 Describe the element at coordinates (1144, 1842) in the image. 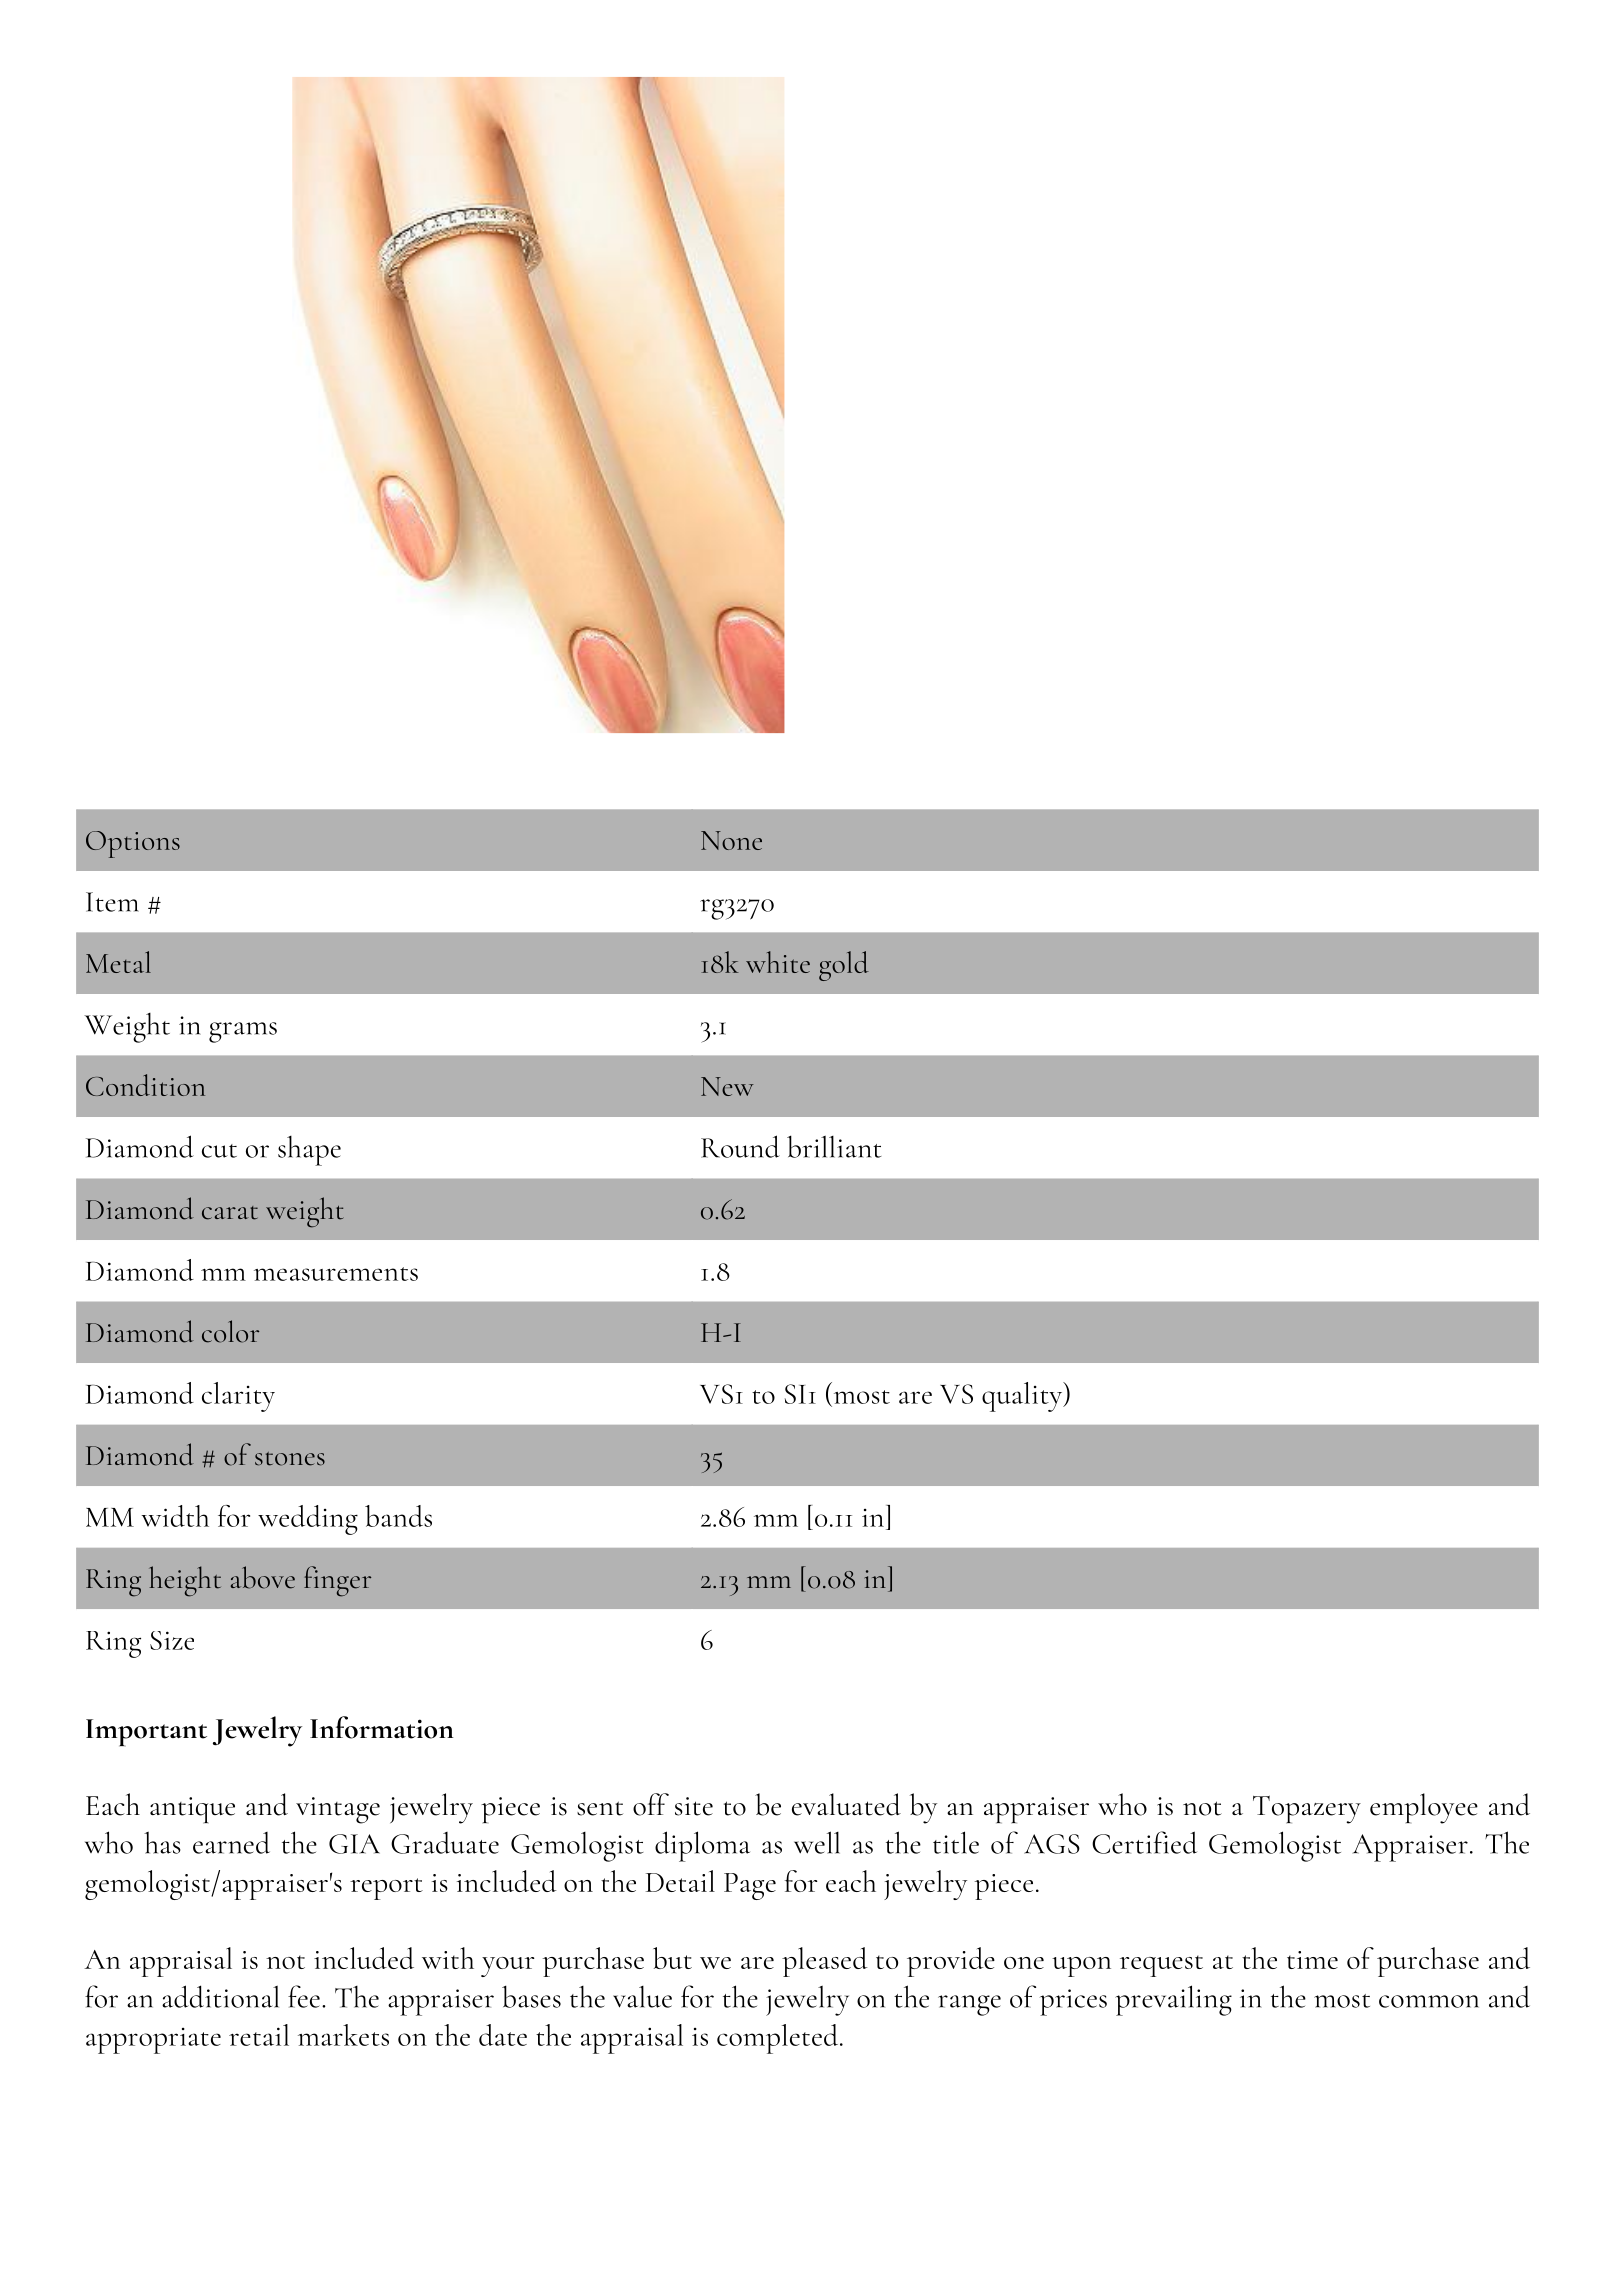

I see `Certified` at that location.
